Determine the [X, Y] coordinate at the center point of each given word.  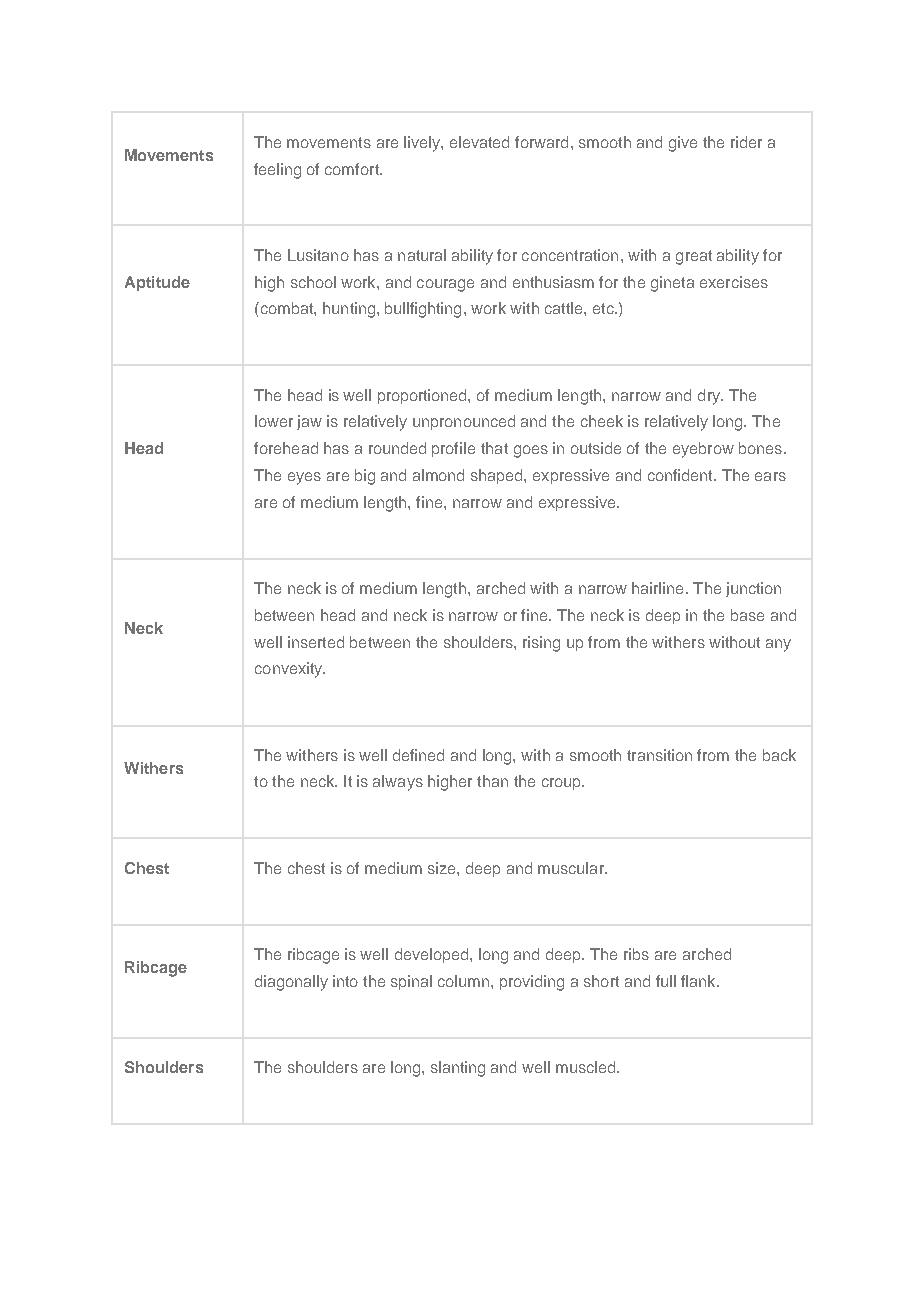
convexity [290, 670]
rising [541, 644]
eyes [304, 478]
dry [710, 397]
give [683, 144]
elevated [479, 142]
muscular [572, 868]
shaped [498, 476]
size [443, 868]
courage [445, 285]
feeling [277, 171]
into [345, 981]
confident [681, 475]
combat [286, 308]
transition [659, 755]
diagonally [291, 983]
